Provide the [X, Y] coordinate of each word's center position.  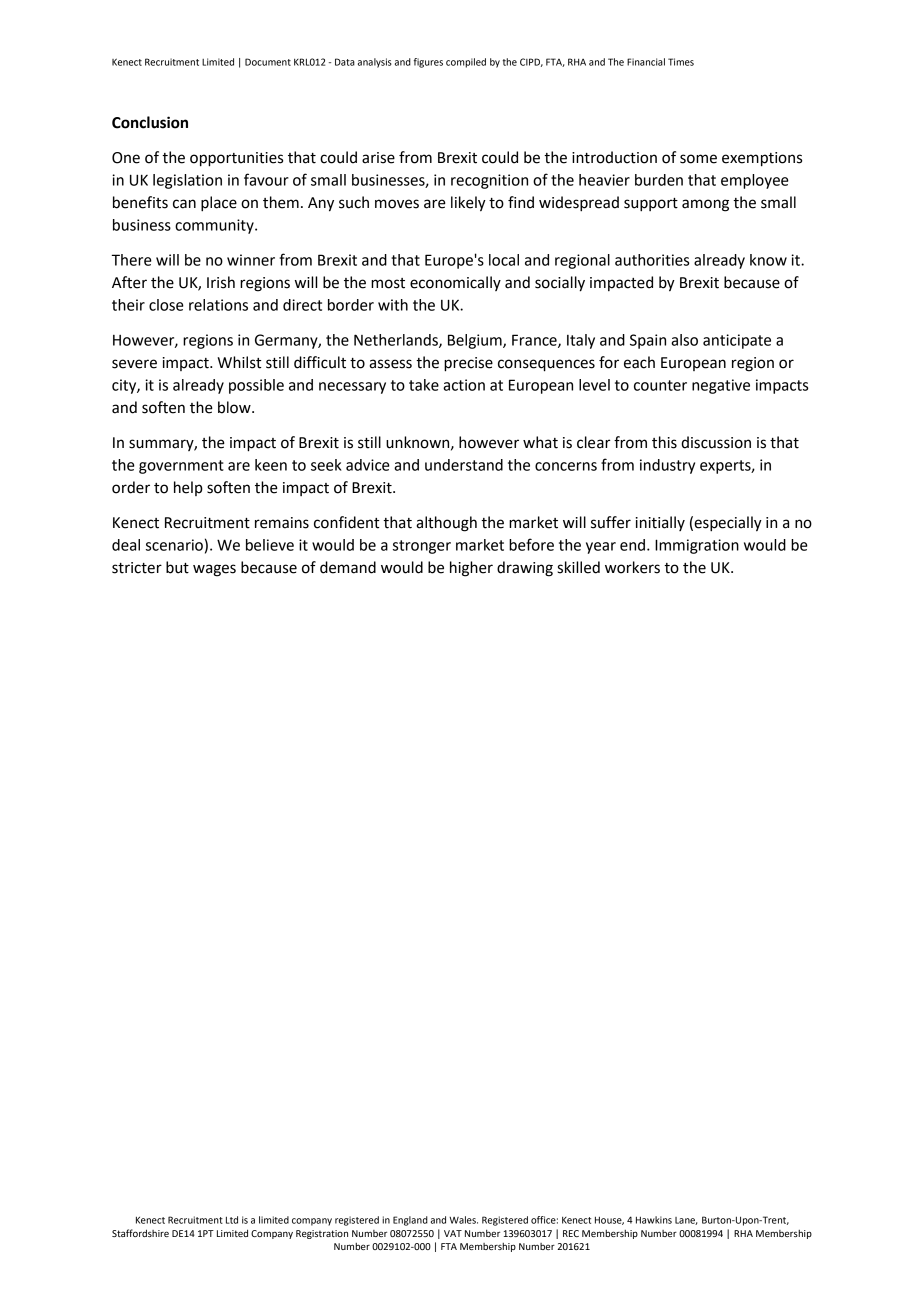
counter [660, 385]
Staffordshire [140, 1233]
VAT [453, 1233]
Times [681, 62]
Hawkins [654, 1220]
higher [471, 569]
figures [428, 63]
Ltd [232, 1220]
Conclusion [150, 122]
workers [632, 567]
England [410, 1221]
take [424, 385]
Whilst [239, 362]
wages [214, 570]
